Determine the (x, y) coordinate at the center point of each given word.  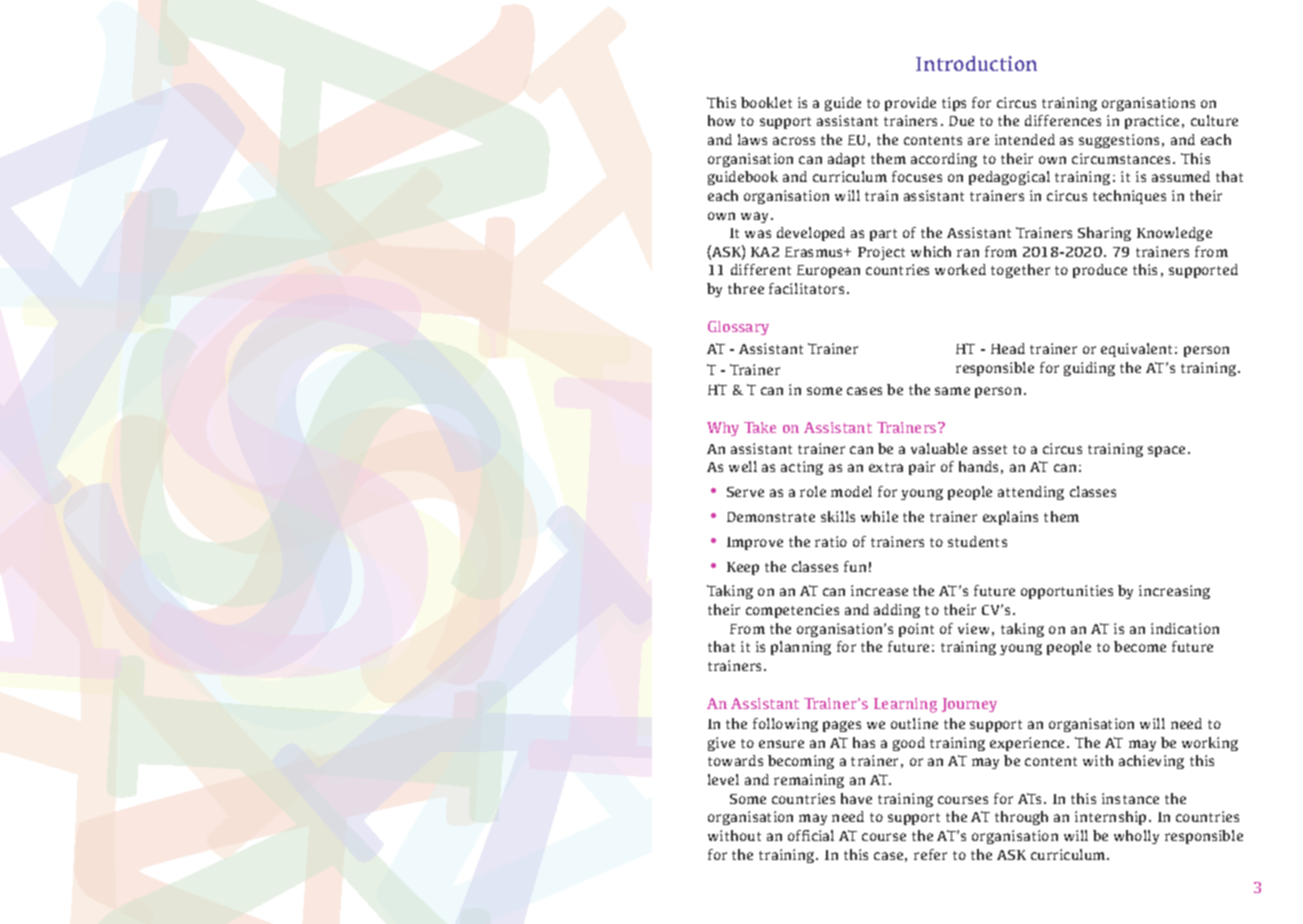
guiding (1089, 369)
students (977, 541)
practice (1152, 122)
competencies (792, 611)
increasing (1174, 592)
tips (954, 104)
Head (1008, 348)
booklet (766, 102)
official (811, 835)
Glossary (738, 328)
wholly (1136, 837)
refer (930, 854)
